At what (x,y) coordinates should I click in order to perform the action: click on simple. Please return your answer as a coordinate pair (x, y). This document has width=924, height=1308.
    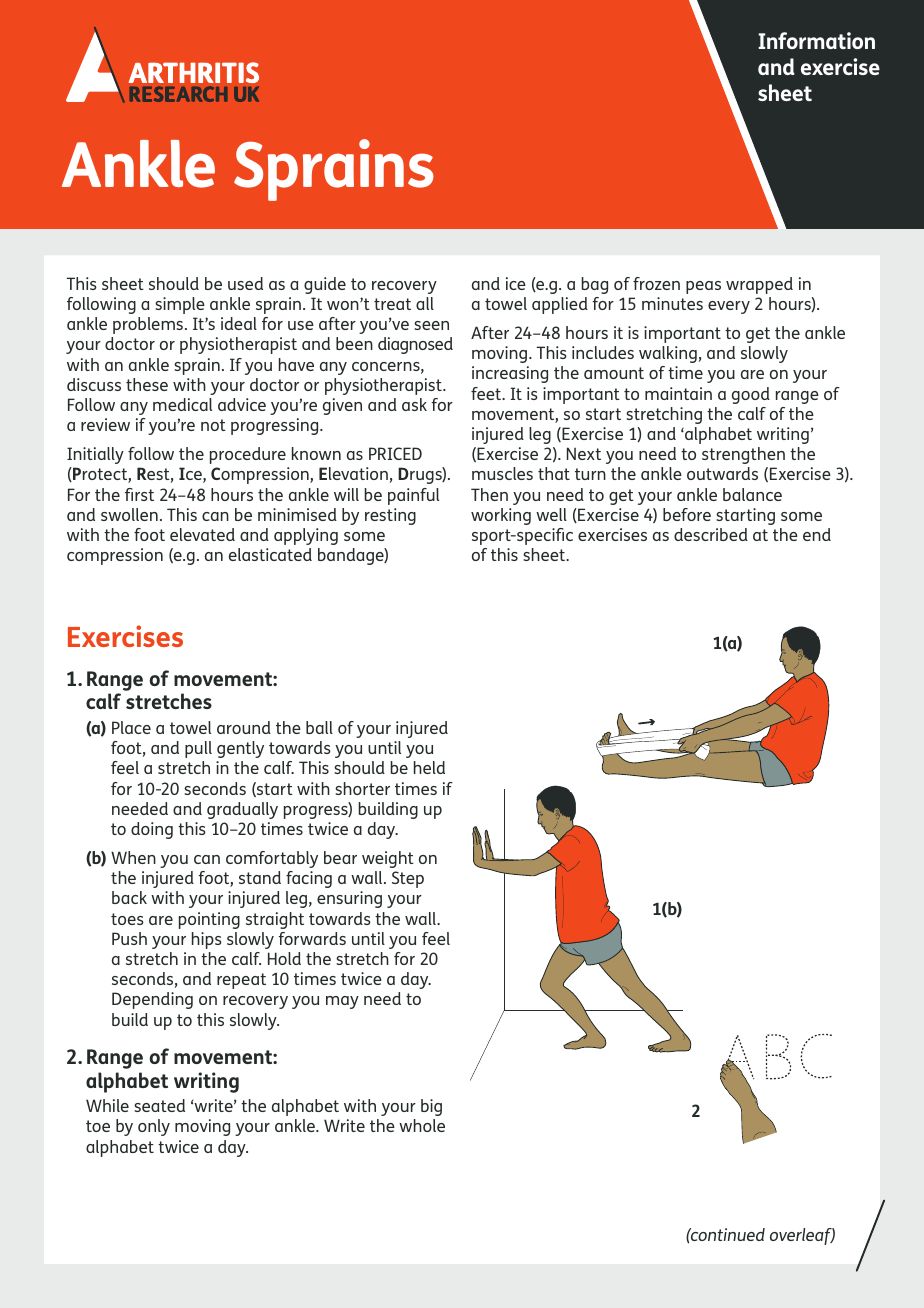
    Looking at the image, I should click on (180, 305).
